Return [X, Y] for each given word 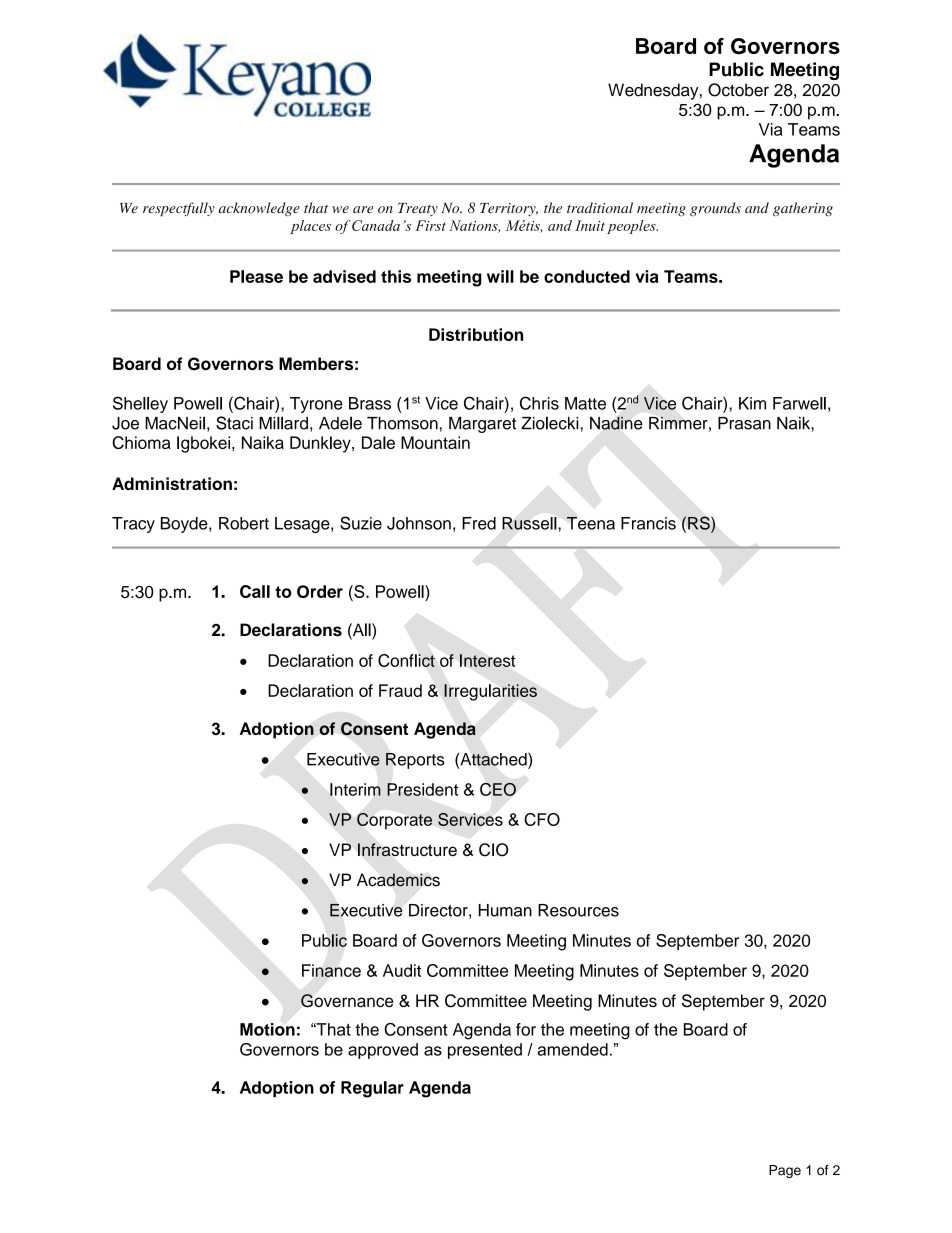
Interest [487, 660]
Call [255, 591]
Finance [331, 970]
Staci [234, 423]
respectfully [179, 209]
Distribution [476, 334]
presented [485, 1051]
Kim [752, 403]
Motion [267, 1029]
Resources [578, 910]
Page [785, 1171]
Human [505, 910]
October [738, 90]
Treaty [418, 209]
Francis [648, 523]
